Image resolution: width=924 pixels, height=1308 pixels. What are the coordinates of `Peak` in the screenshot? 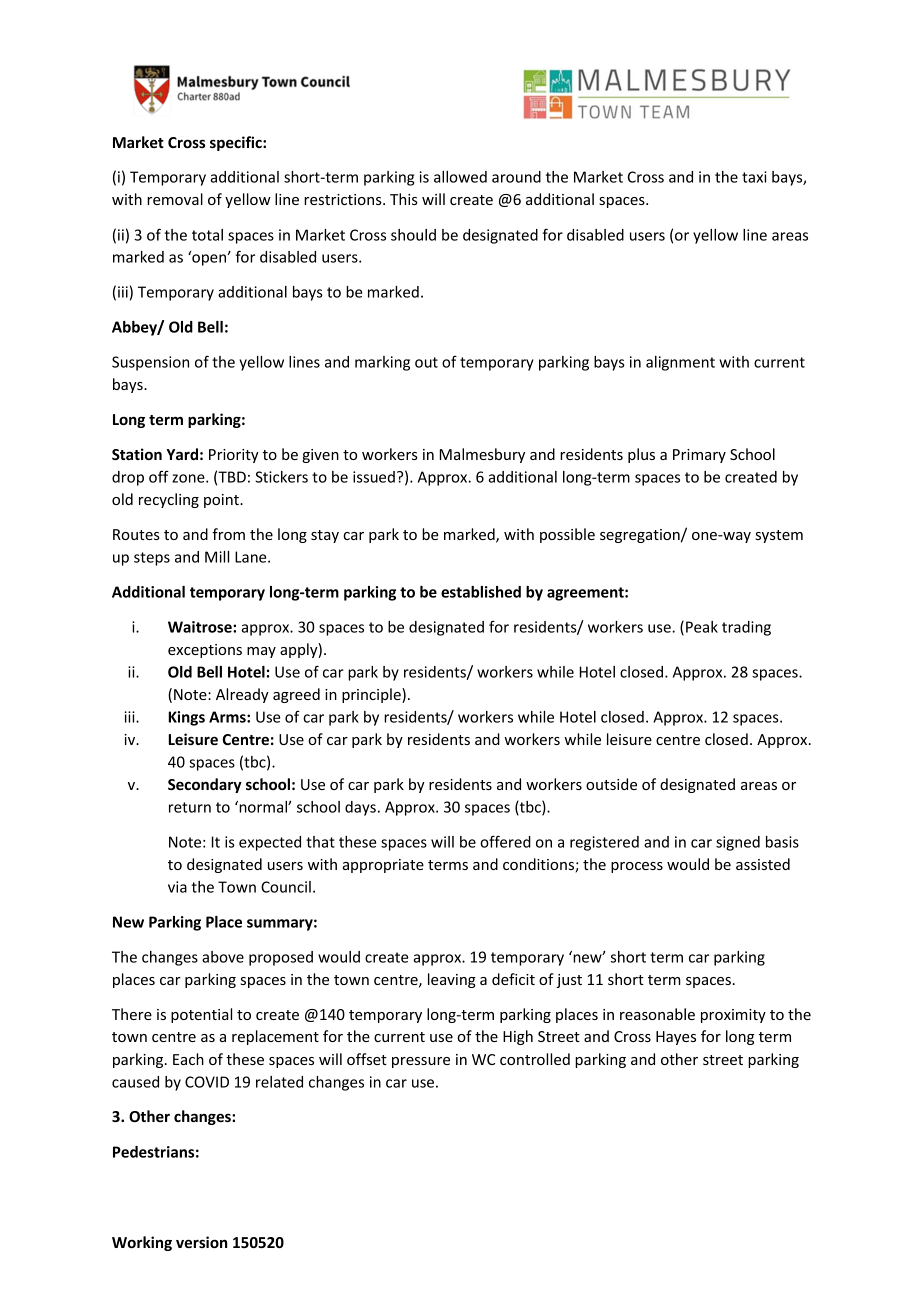 It's located at (702, 627).
